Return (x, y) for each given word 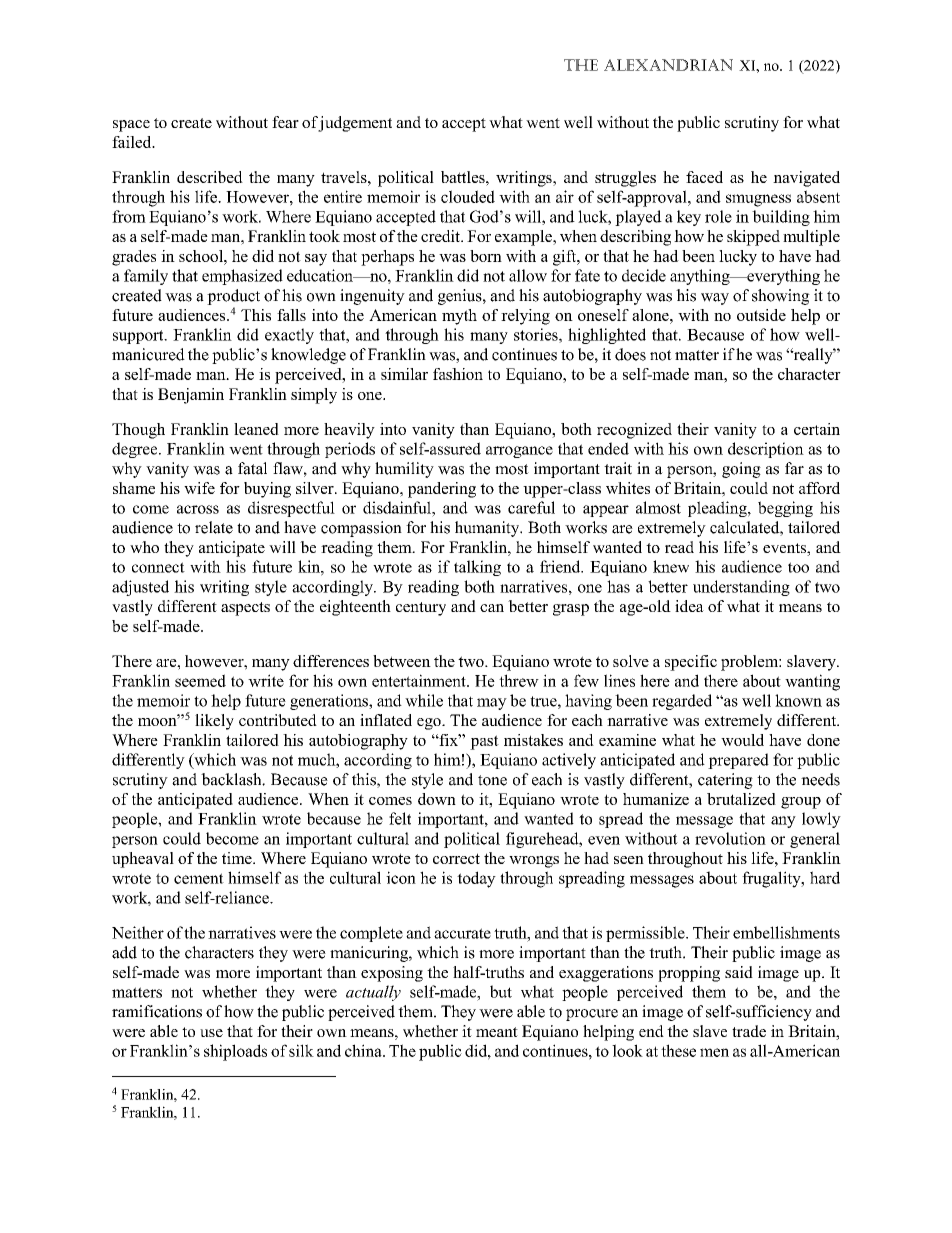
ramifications (157, 1011)
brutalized (741, 799)
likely (214, 722)
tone (492, 780)
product (233, 297)
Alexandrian (668, 65)
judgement (355, 124)
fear (285, 122)
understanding (741, 588)
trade (749, 1031)
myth (459, 317)
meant (497, 1032)
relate (214, 527)
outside (761, 315)
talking (477, 568)
